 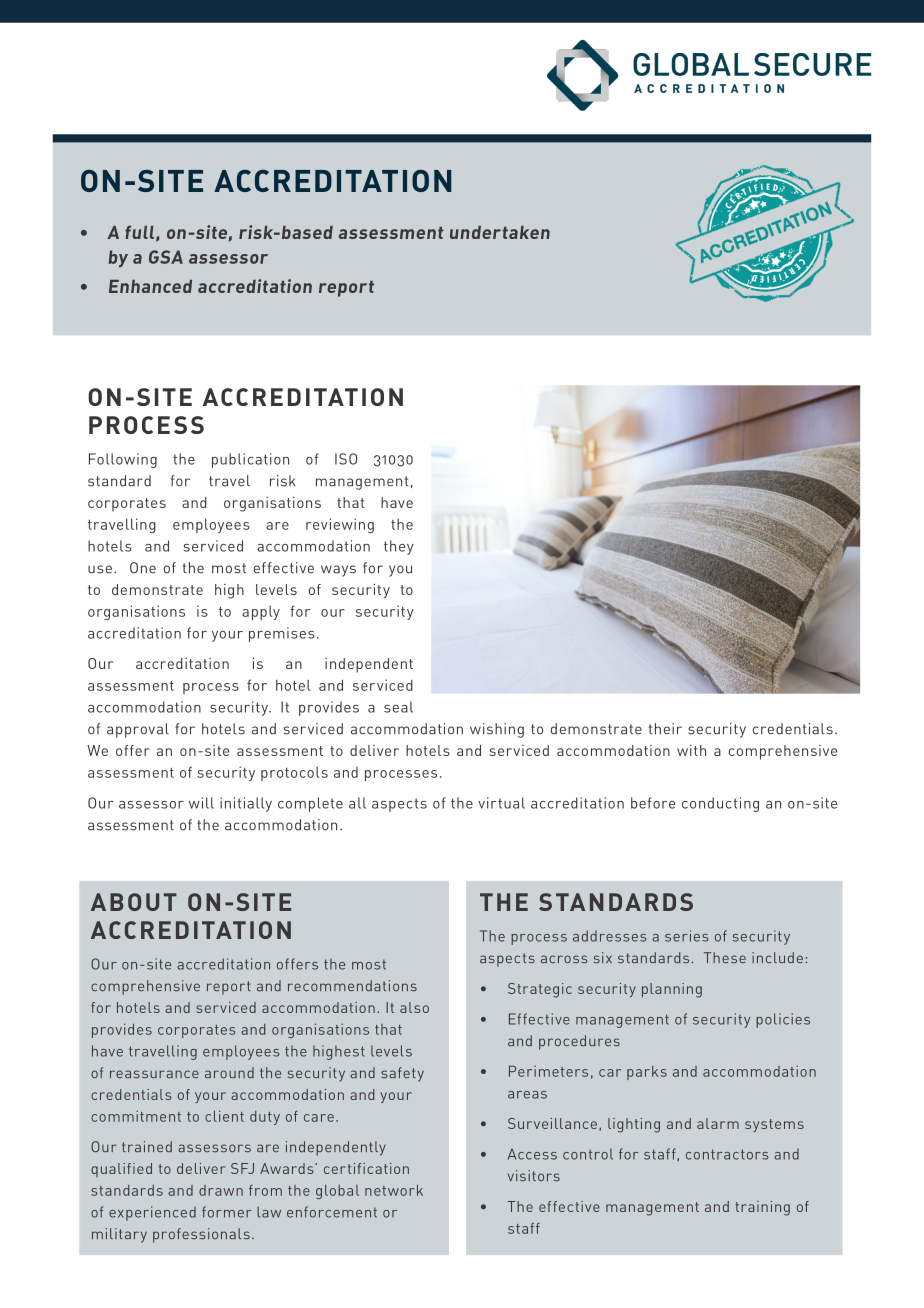 What do you see at coordinates (720, 804) in the document?
I see `conducting` at bounding box center [720, 804].
